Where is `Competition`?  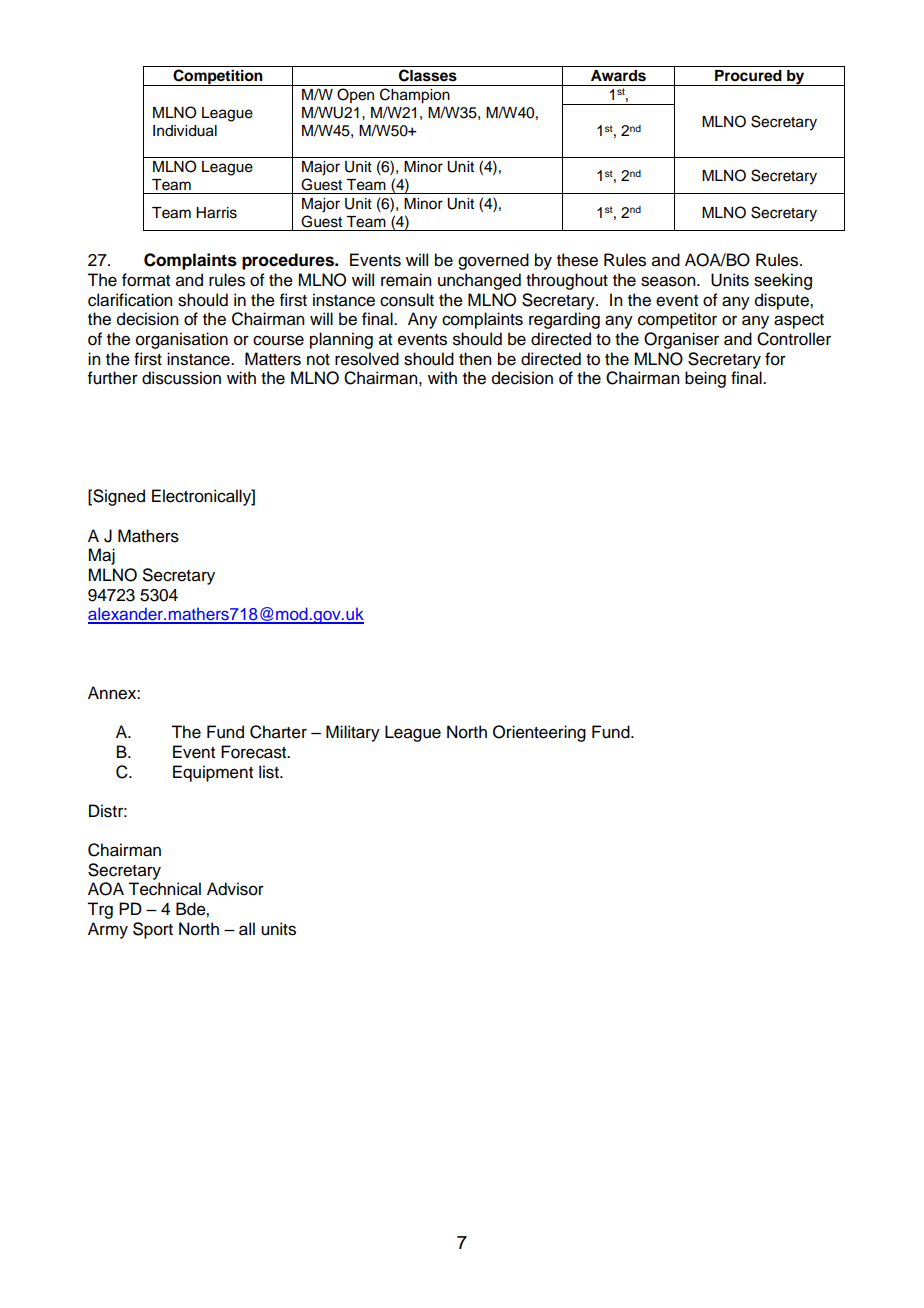 Competition is located at coordinates (218, 77).
